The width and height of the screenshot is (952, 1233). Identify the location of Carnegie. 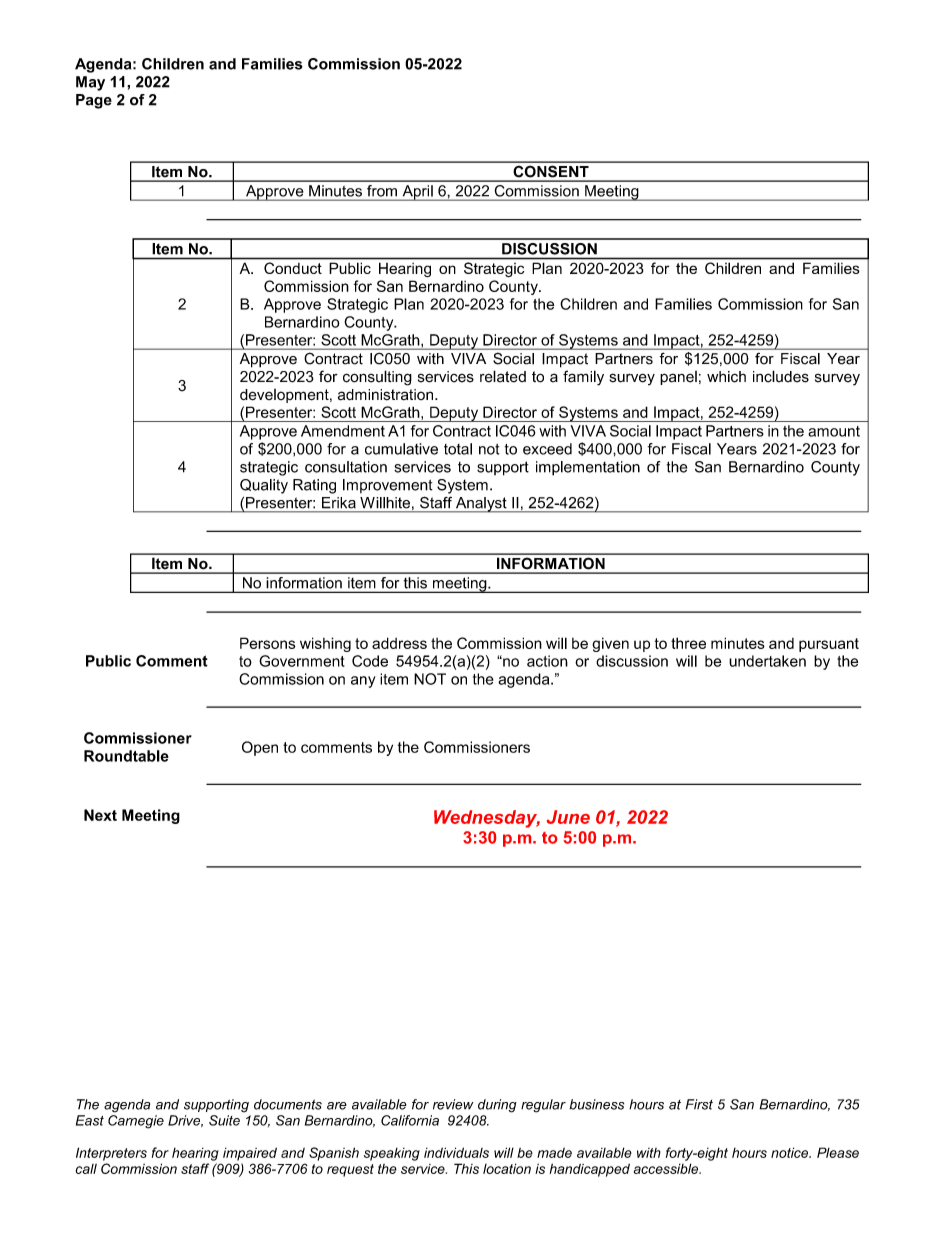
(136, 1122).
